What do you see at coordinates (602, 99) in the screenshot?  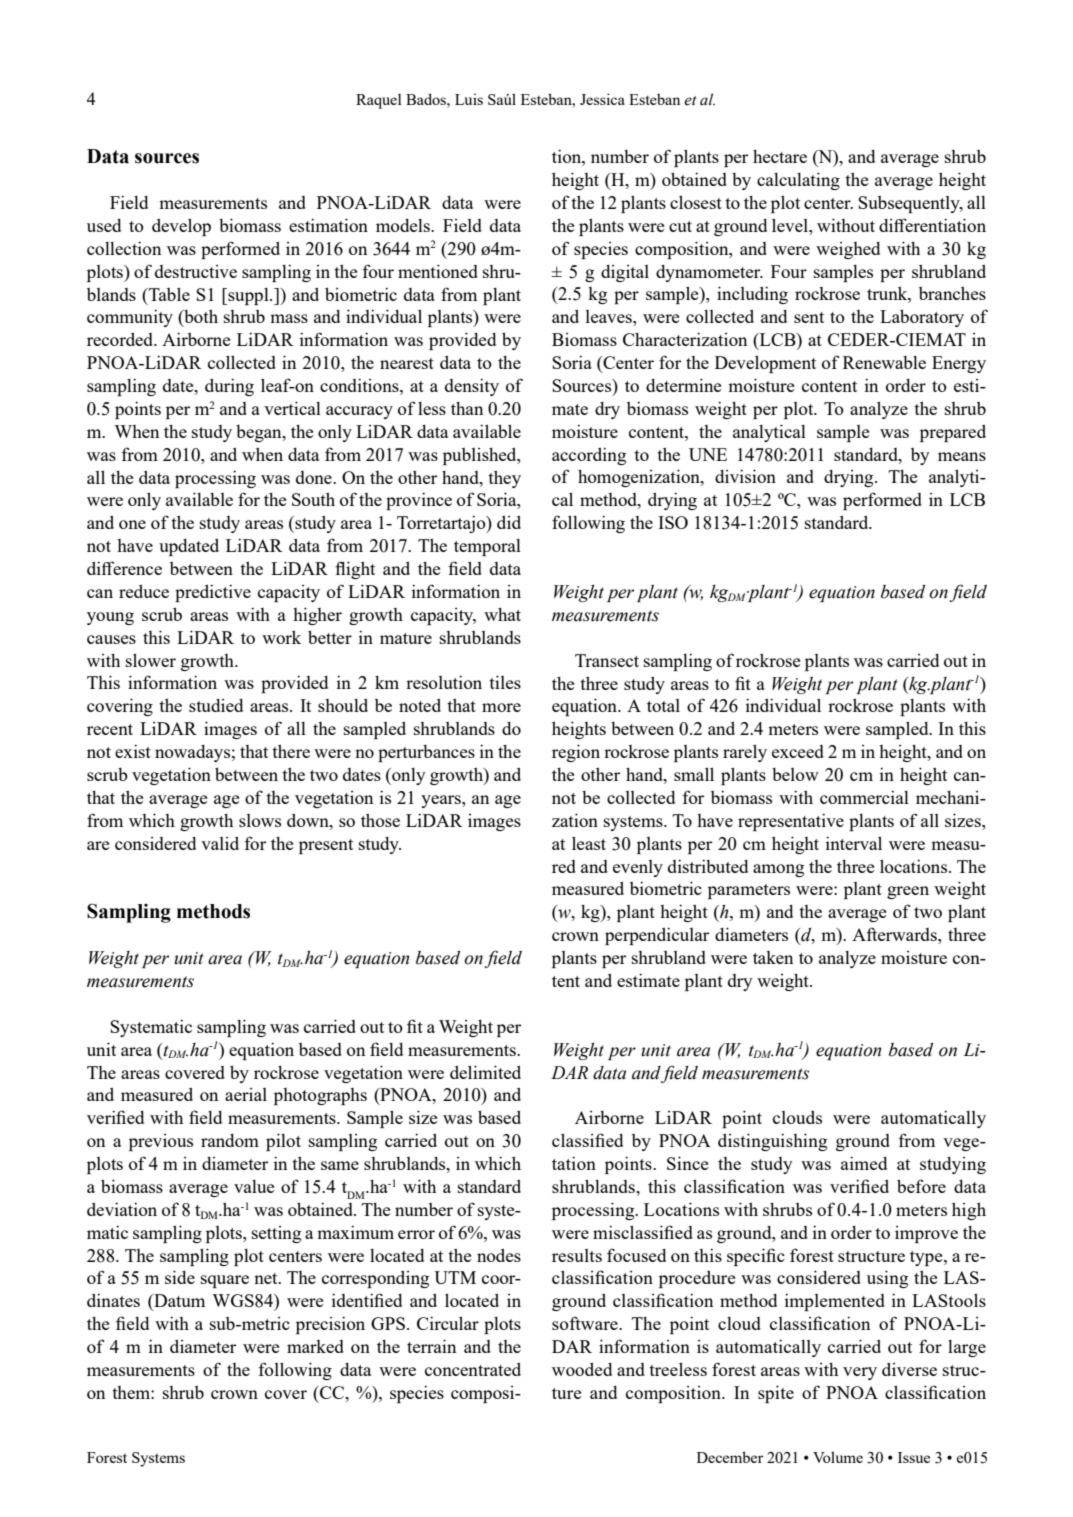 I see `Jessica` at bounding box center [602, 99].
